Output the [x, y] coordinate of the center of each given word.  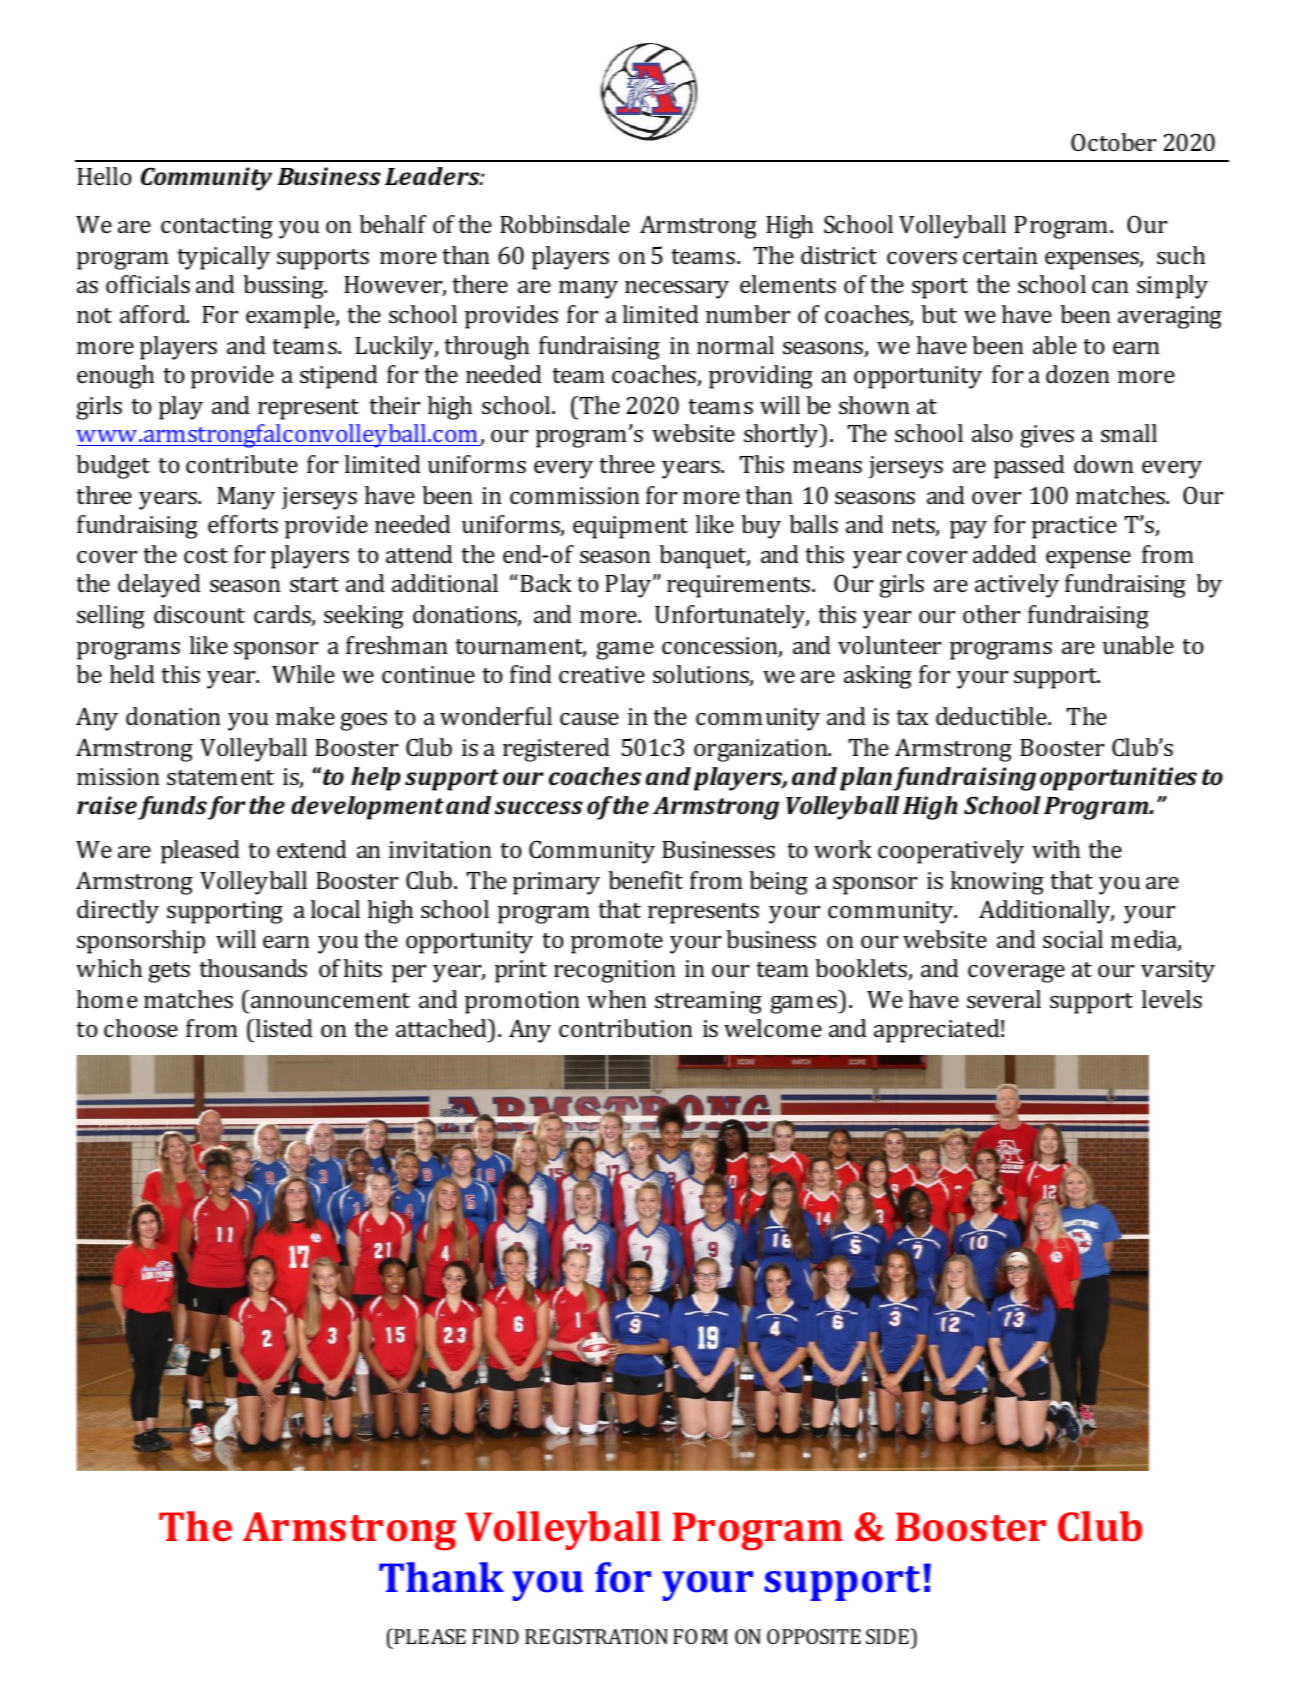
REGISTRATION [596, 1636]
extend [312, 849]
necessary [677, 290]
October [1113, 142]
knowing [997, 883]
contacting [217, 227]
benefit [645, 880]
